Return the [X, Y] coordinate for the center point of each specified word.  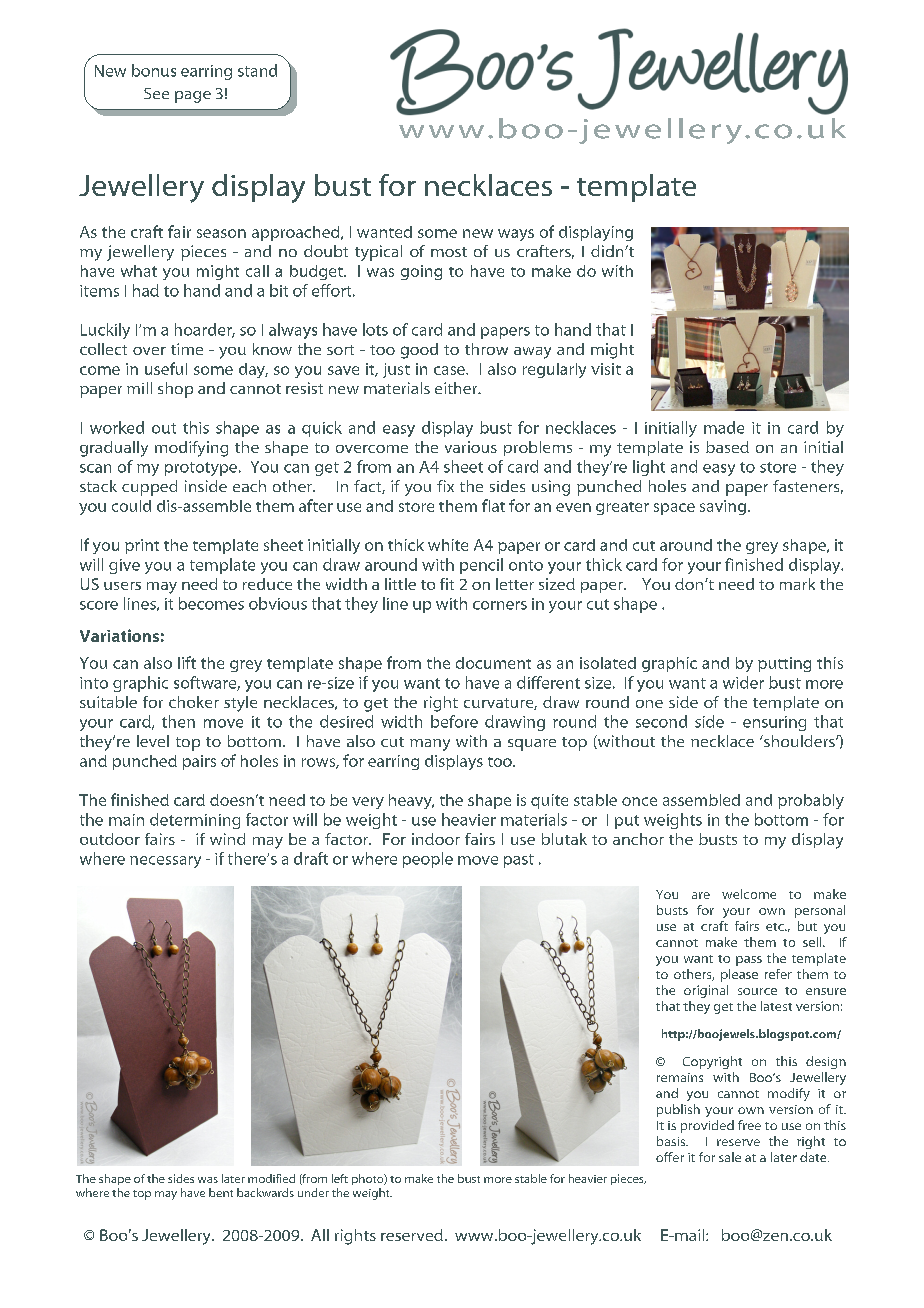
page [193, 97]
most [449, 252]
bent [221, 1192]
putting [784, 664]
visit [606, 369]
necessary [165, 862]
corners [500, 605]
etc [776, 927]
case [450, 370]
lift [187, 662]
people [428, 860]
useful [166, 368]
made [724, 427]
